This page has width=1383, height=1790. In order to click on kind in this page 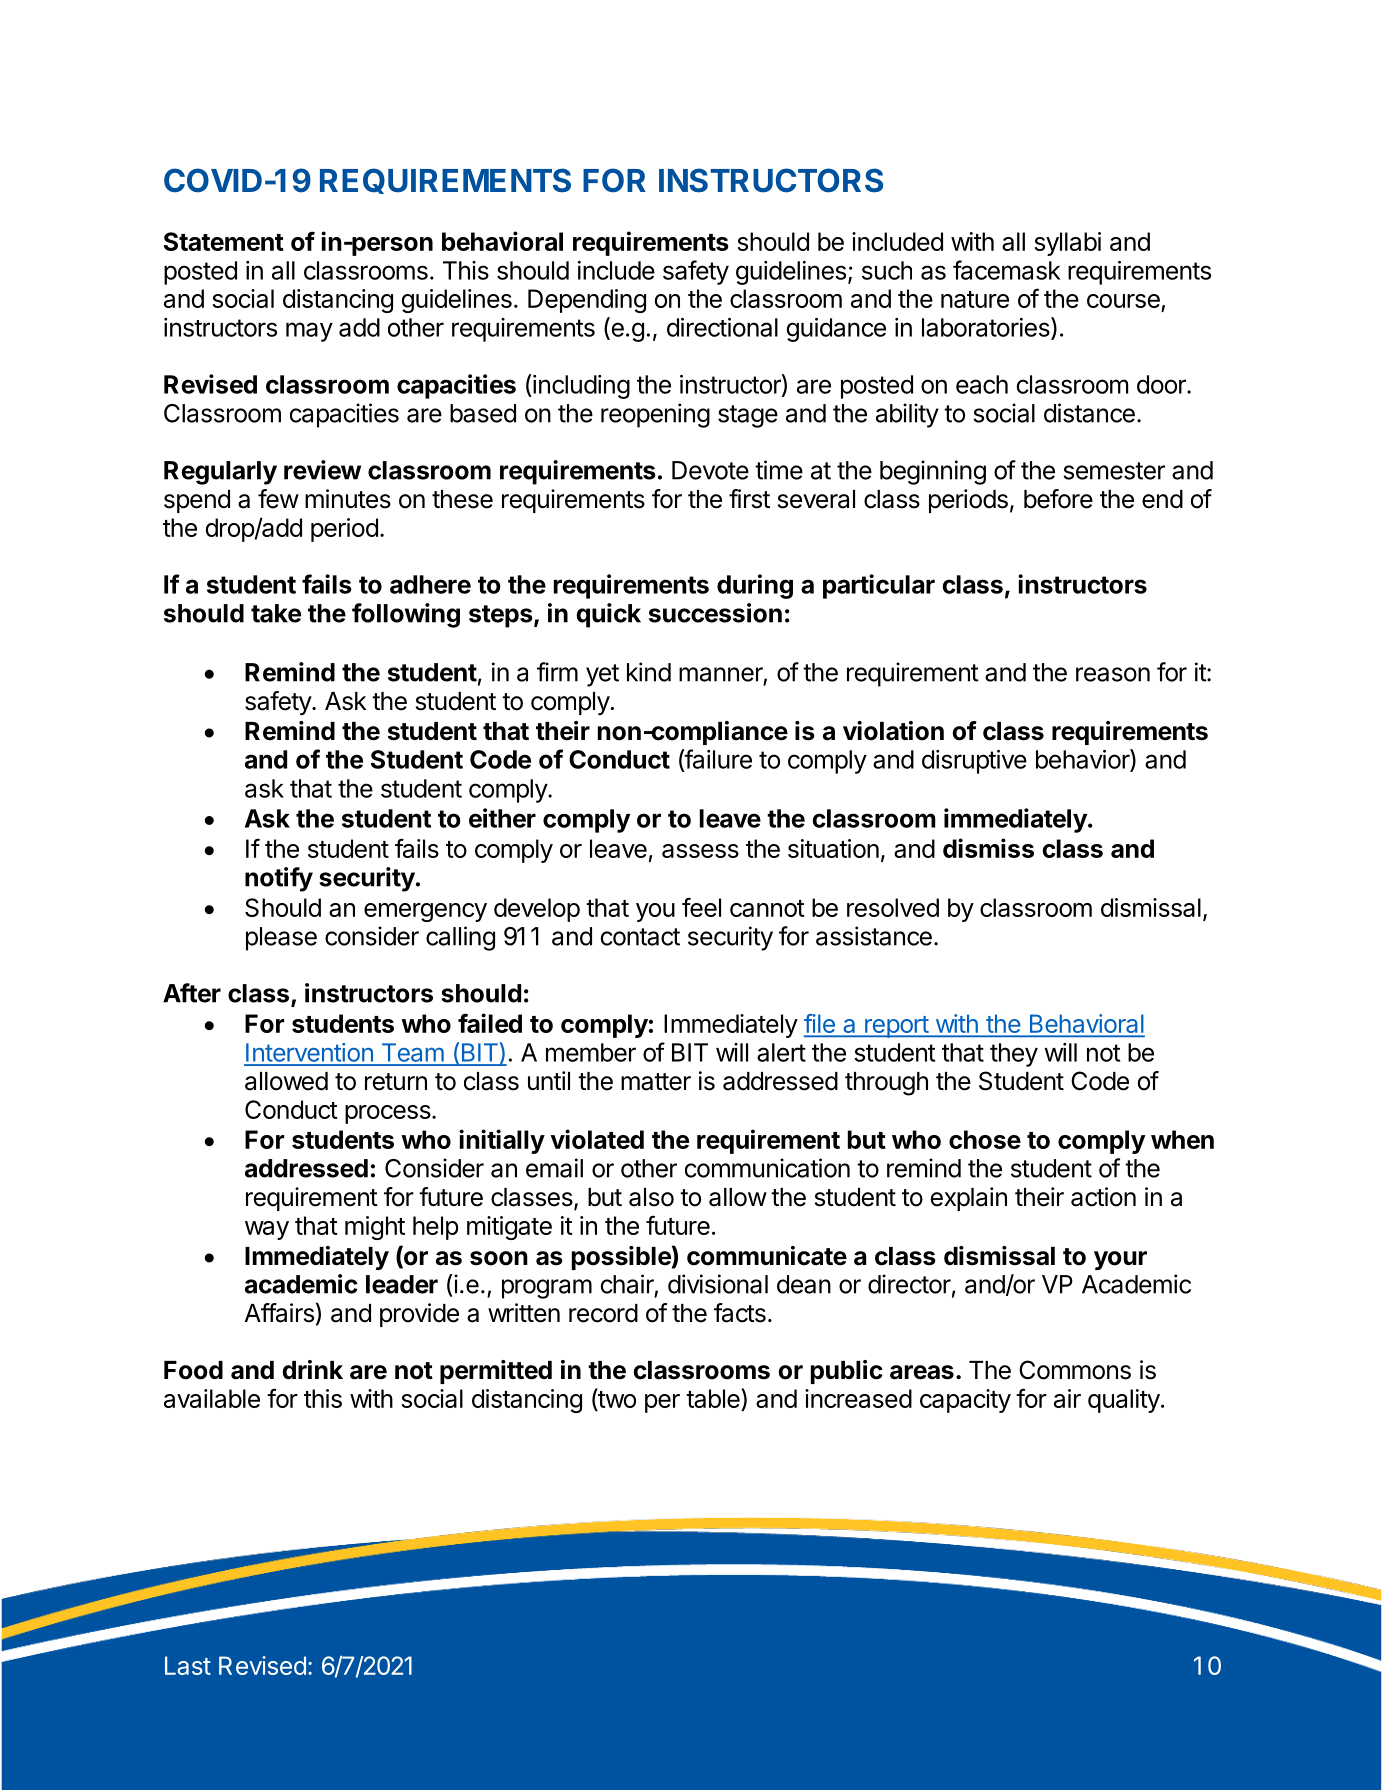, I will do `click(649, 672)`.
